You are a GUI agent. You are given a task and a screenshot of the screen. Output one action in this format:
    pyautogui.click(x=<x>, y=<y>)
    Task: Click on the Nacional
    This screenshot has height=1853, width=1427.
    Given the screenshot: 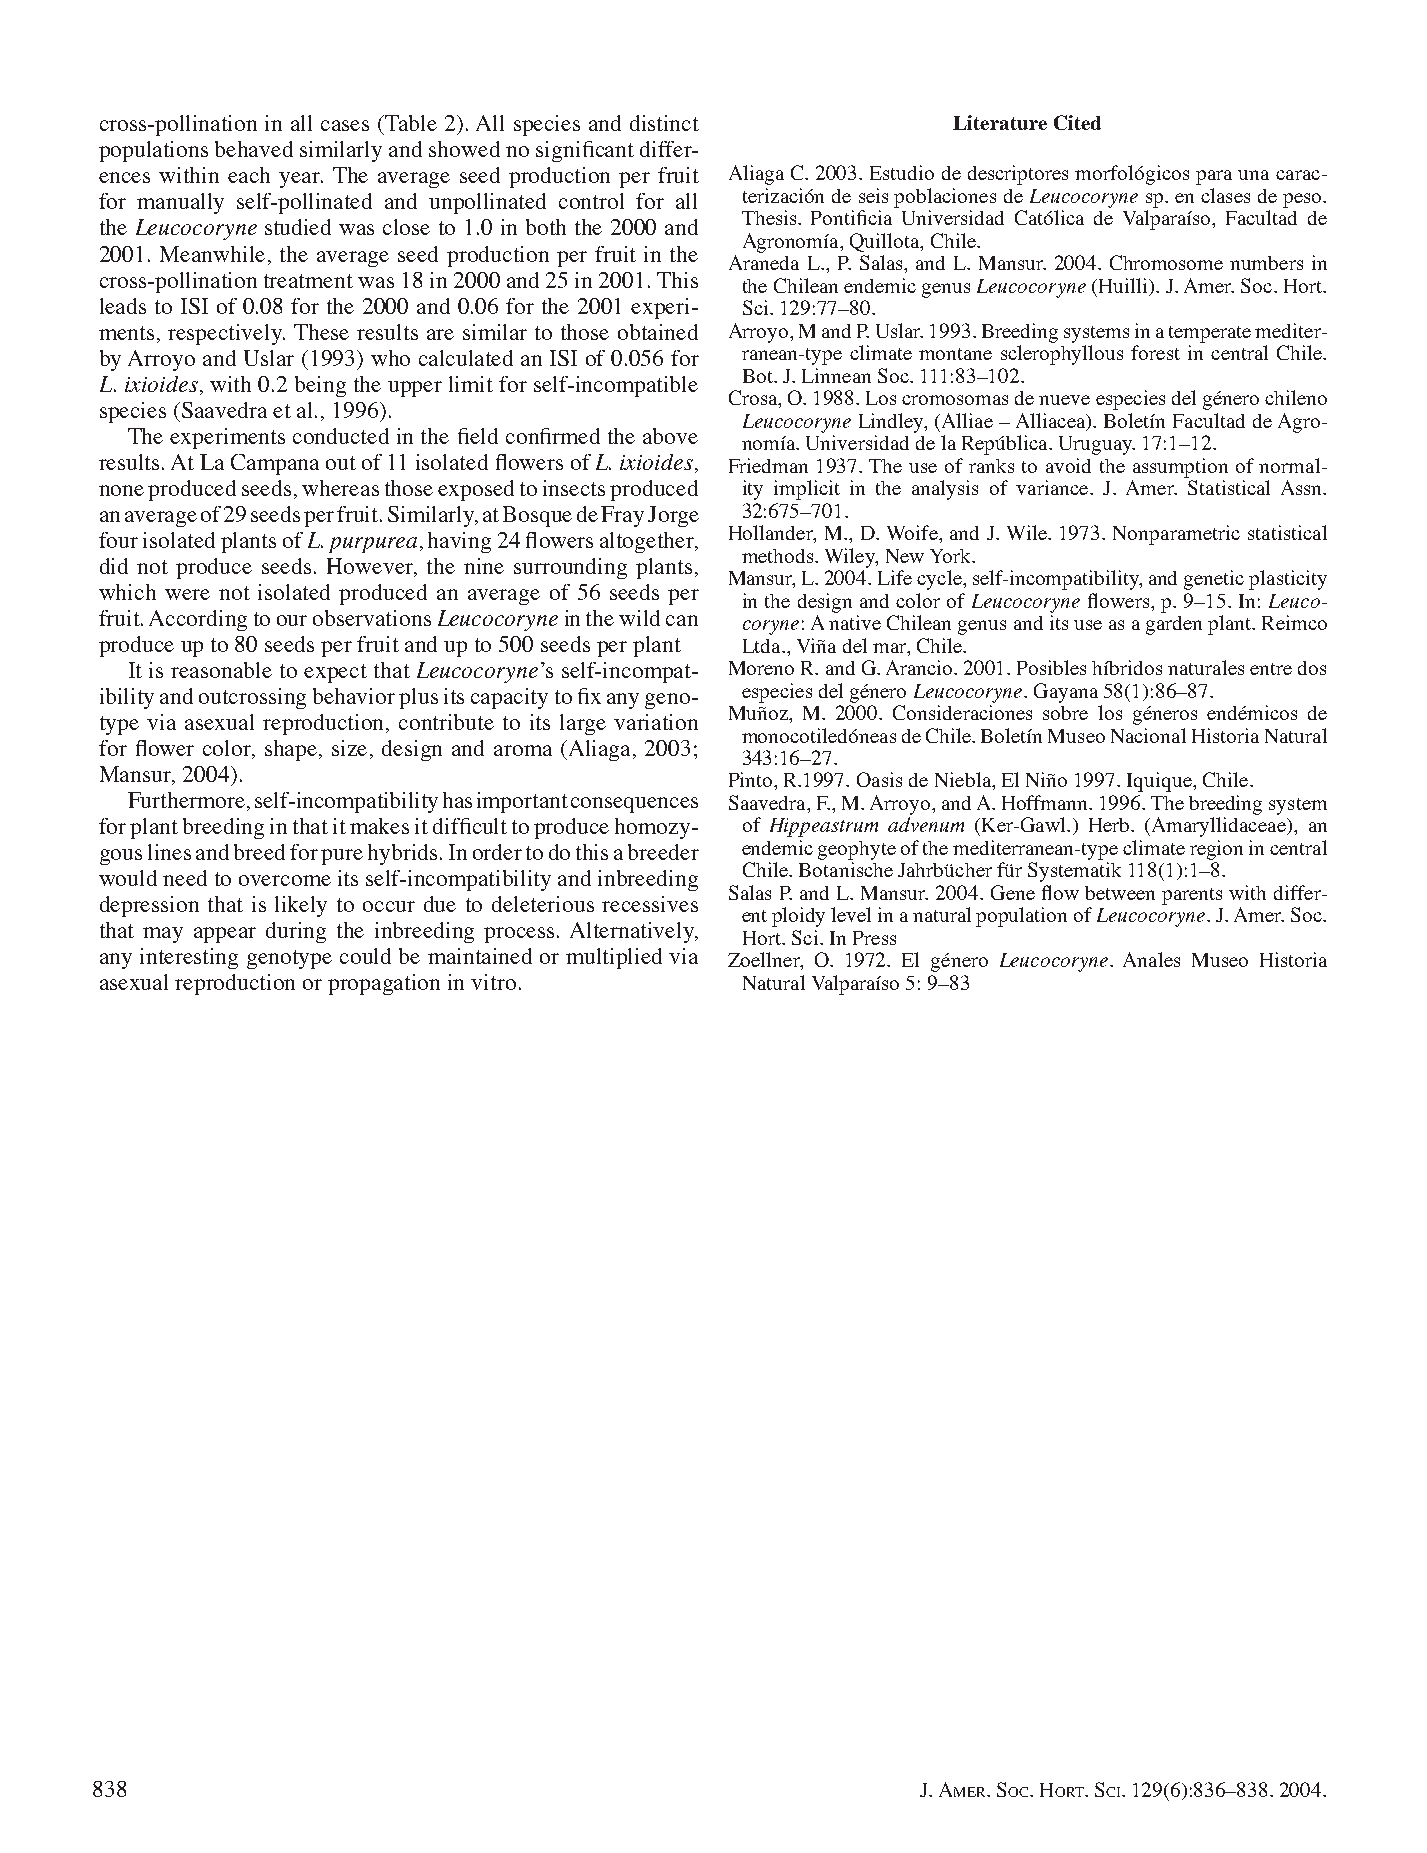 What is the action you would take?
    pyautogui.click(x=1148, y=735)
